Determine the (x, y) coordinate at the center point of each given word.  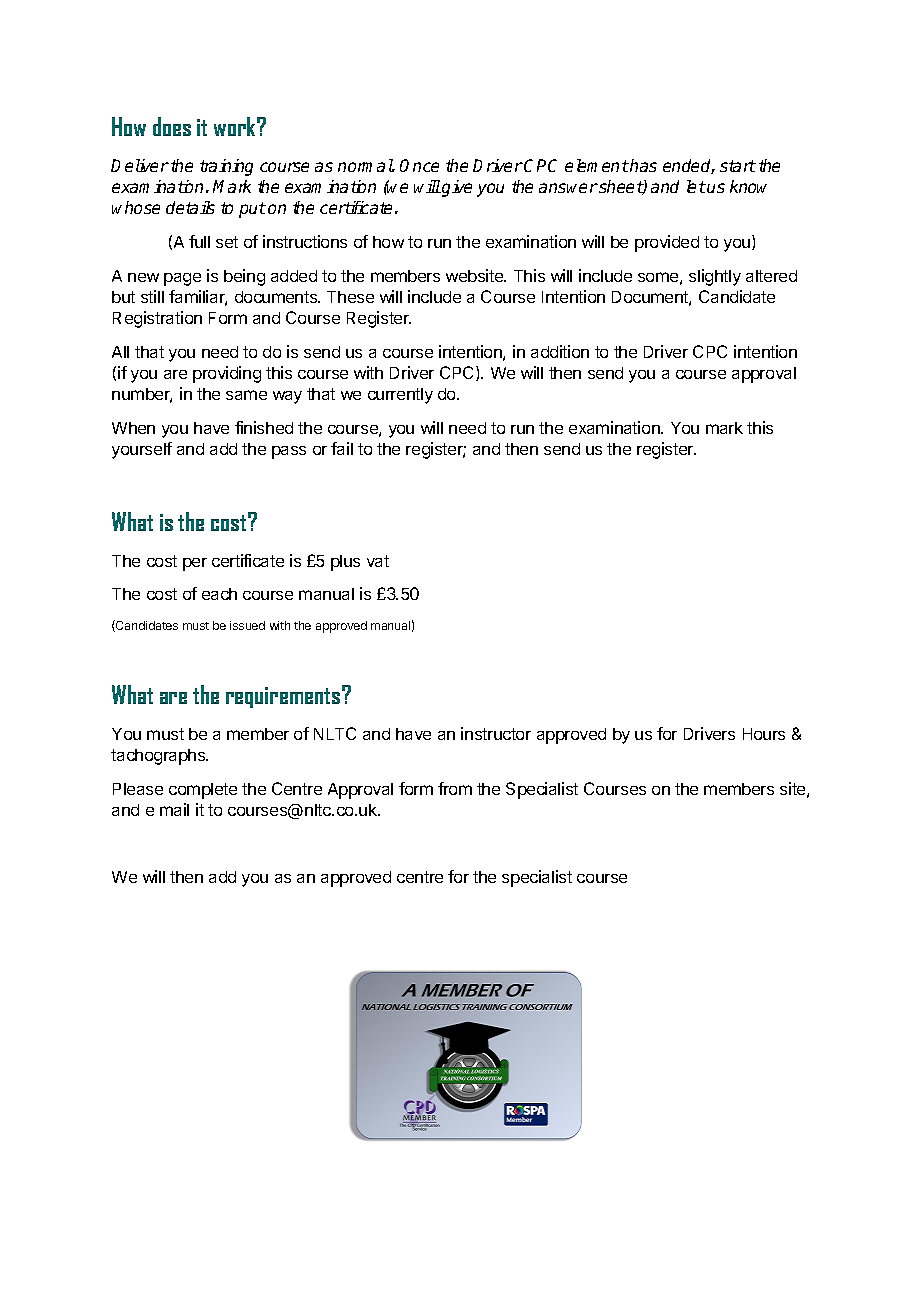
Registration (157, 319)
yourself (142, 450)
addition (560, 351)
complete (203, 791)
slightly (715, 277)
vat (378, 561)
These (350, 297)
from (455, 788)
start (738, 166)
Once (419, 165)
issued (247, 625)
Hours (764, 734)
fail (342, 448)
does (172, 126)
